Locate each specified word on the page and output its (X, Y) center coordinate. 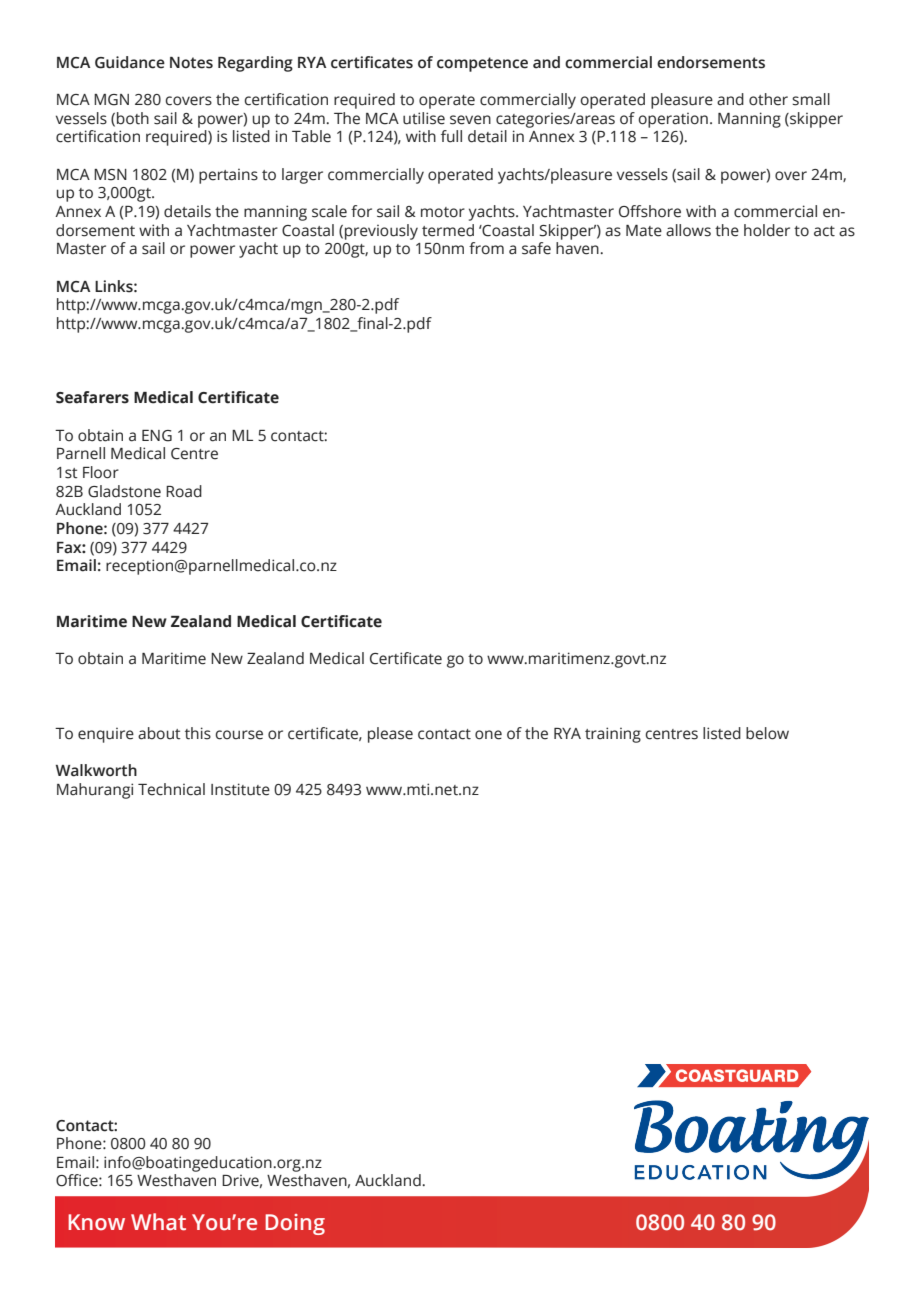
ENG (157, 436)
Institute (240, 789)
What (158, 1222)
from (486, 248)
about (159, 733)
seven (470, 120)
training (613, 735)
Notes (191, 63)
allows (688, 230)
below (767, 733)
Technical (171, 789)
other (768, 99)
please (390, 735)
